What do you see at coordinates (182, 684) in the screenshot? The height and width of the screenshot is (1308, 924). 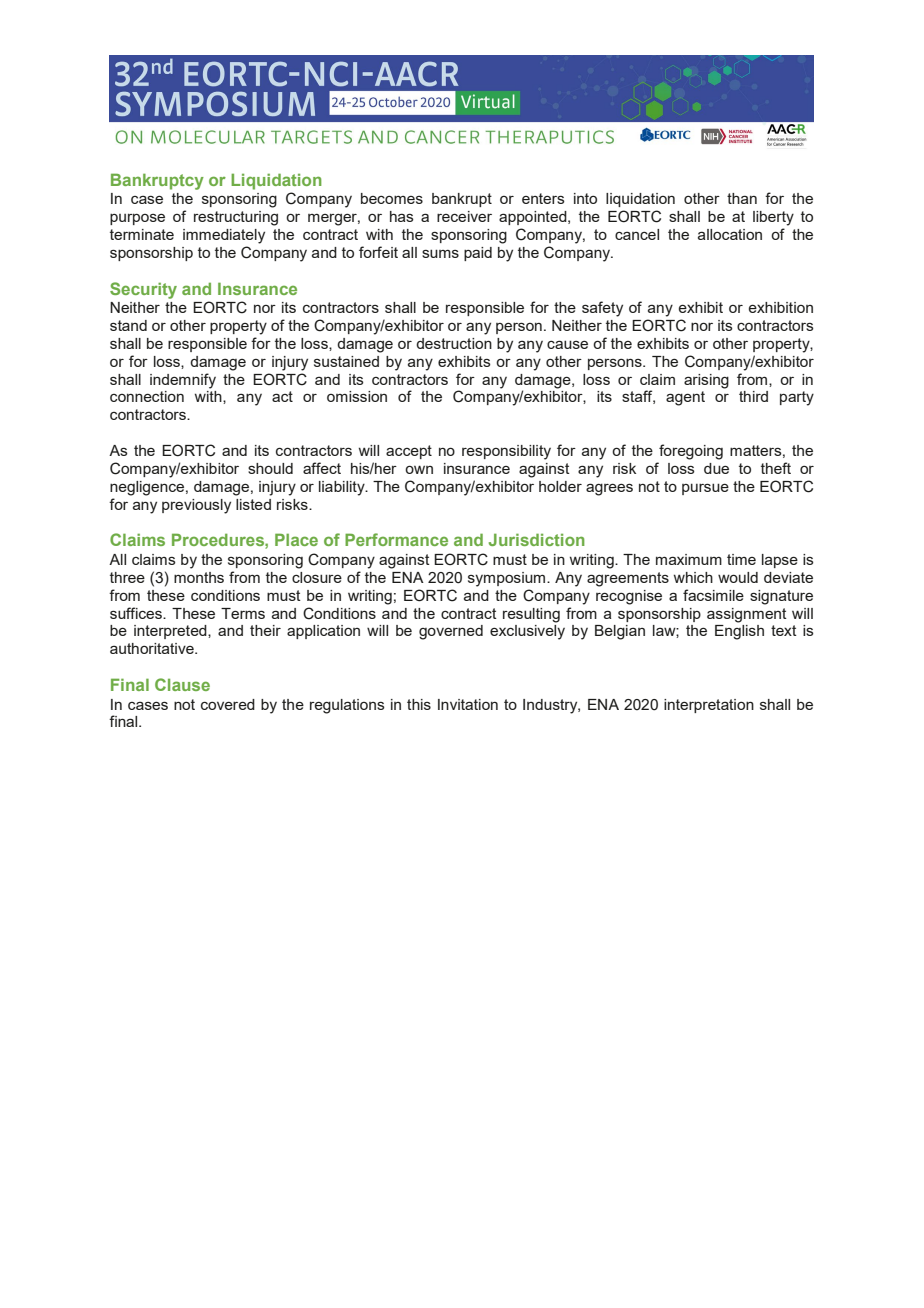 I see `Clause` at bounding box center [182, 684].
